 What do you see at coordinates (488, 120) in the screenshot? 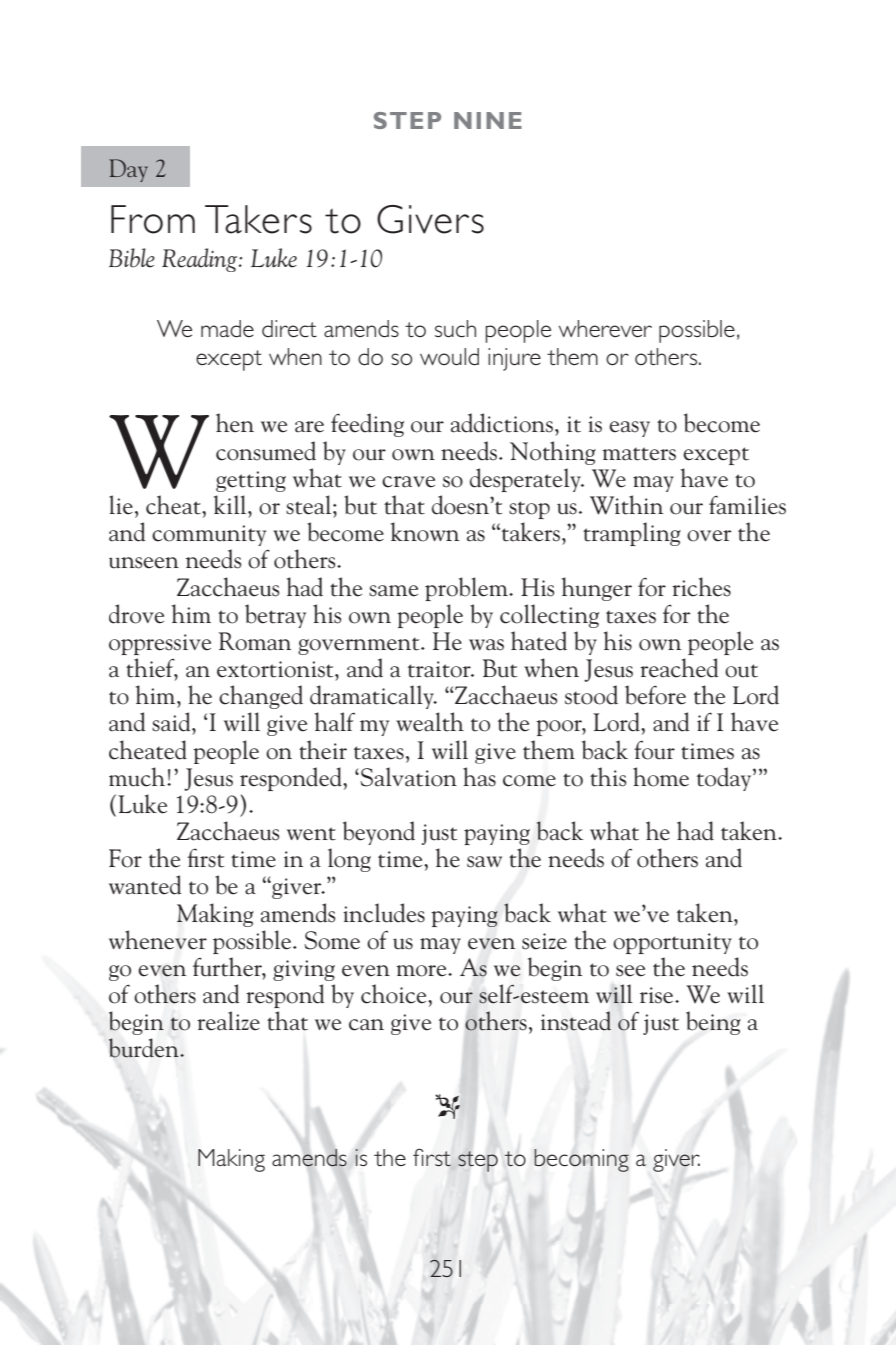
I see `NINE` at bounding box center [488, 120].
